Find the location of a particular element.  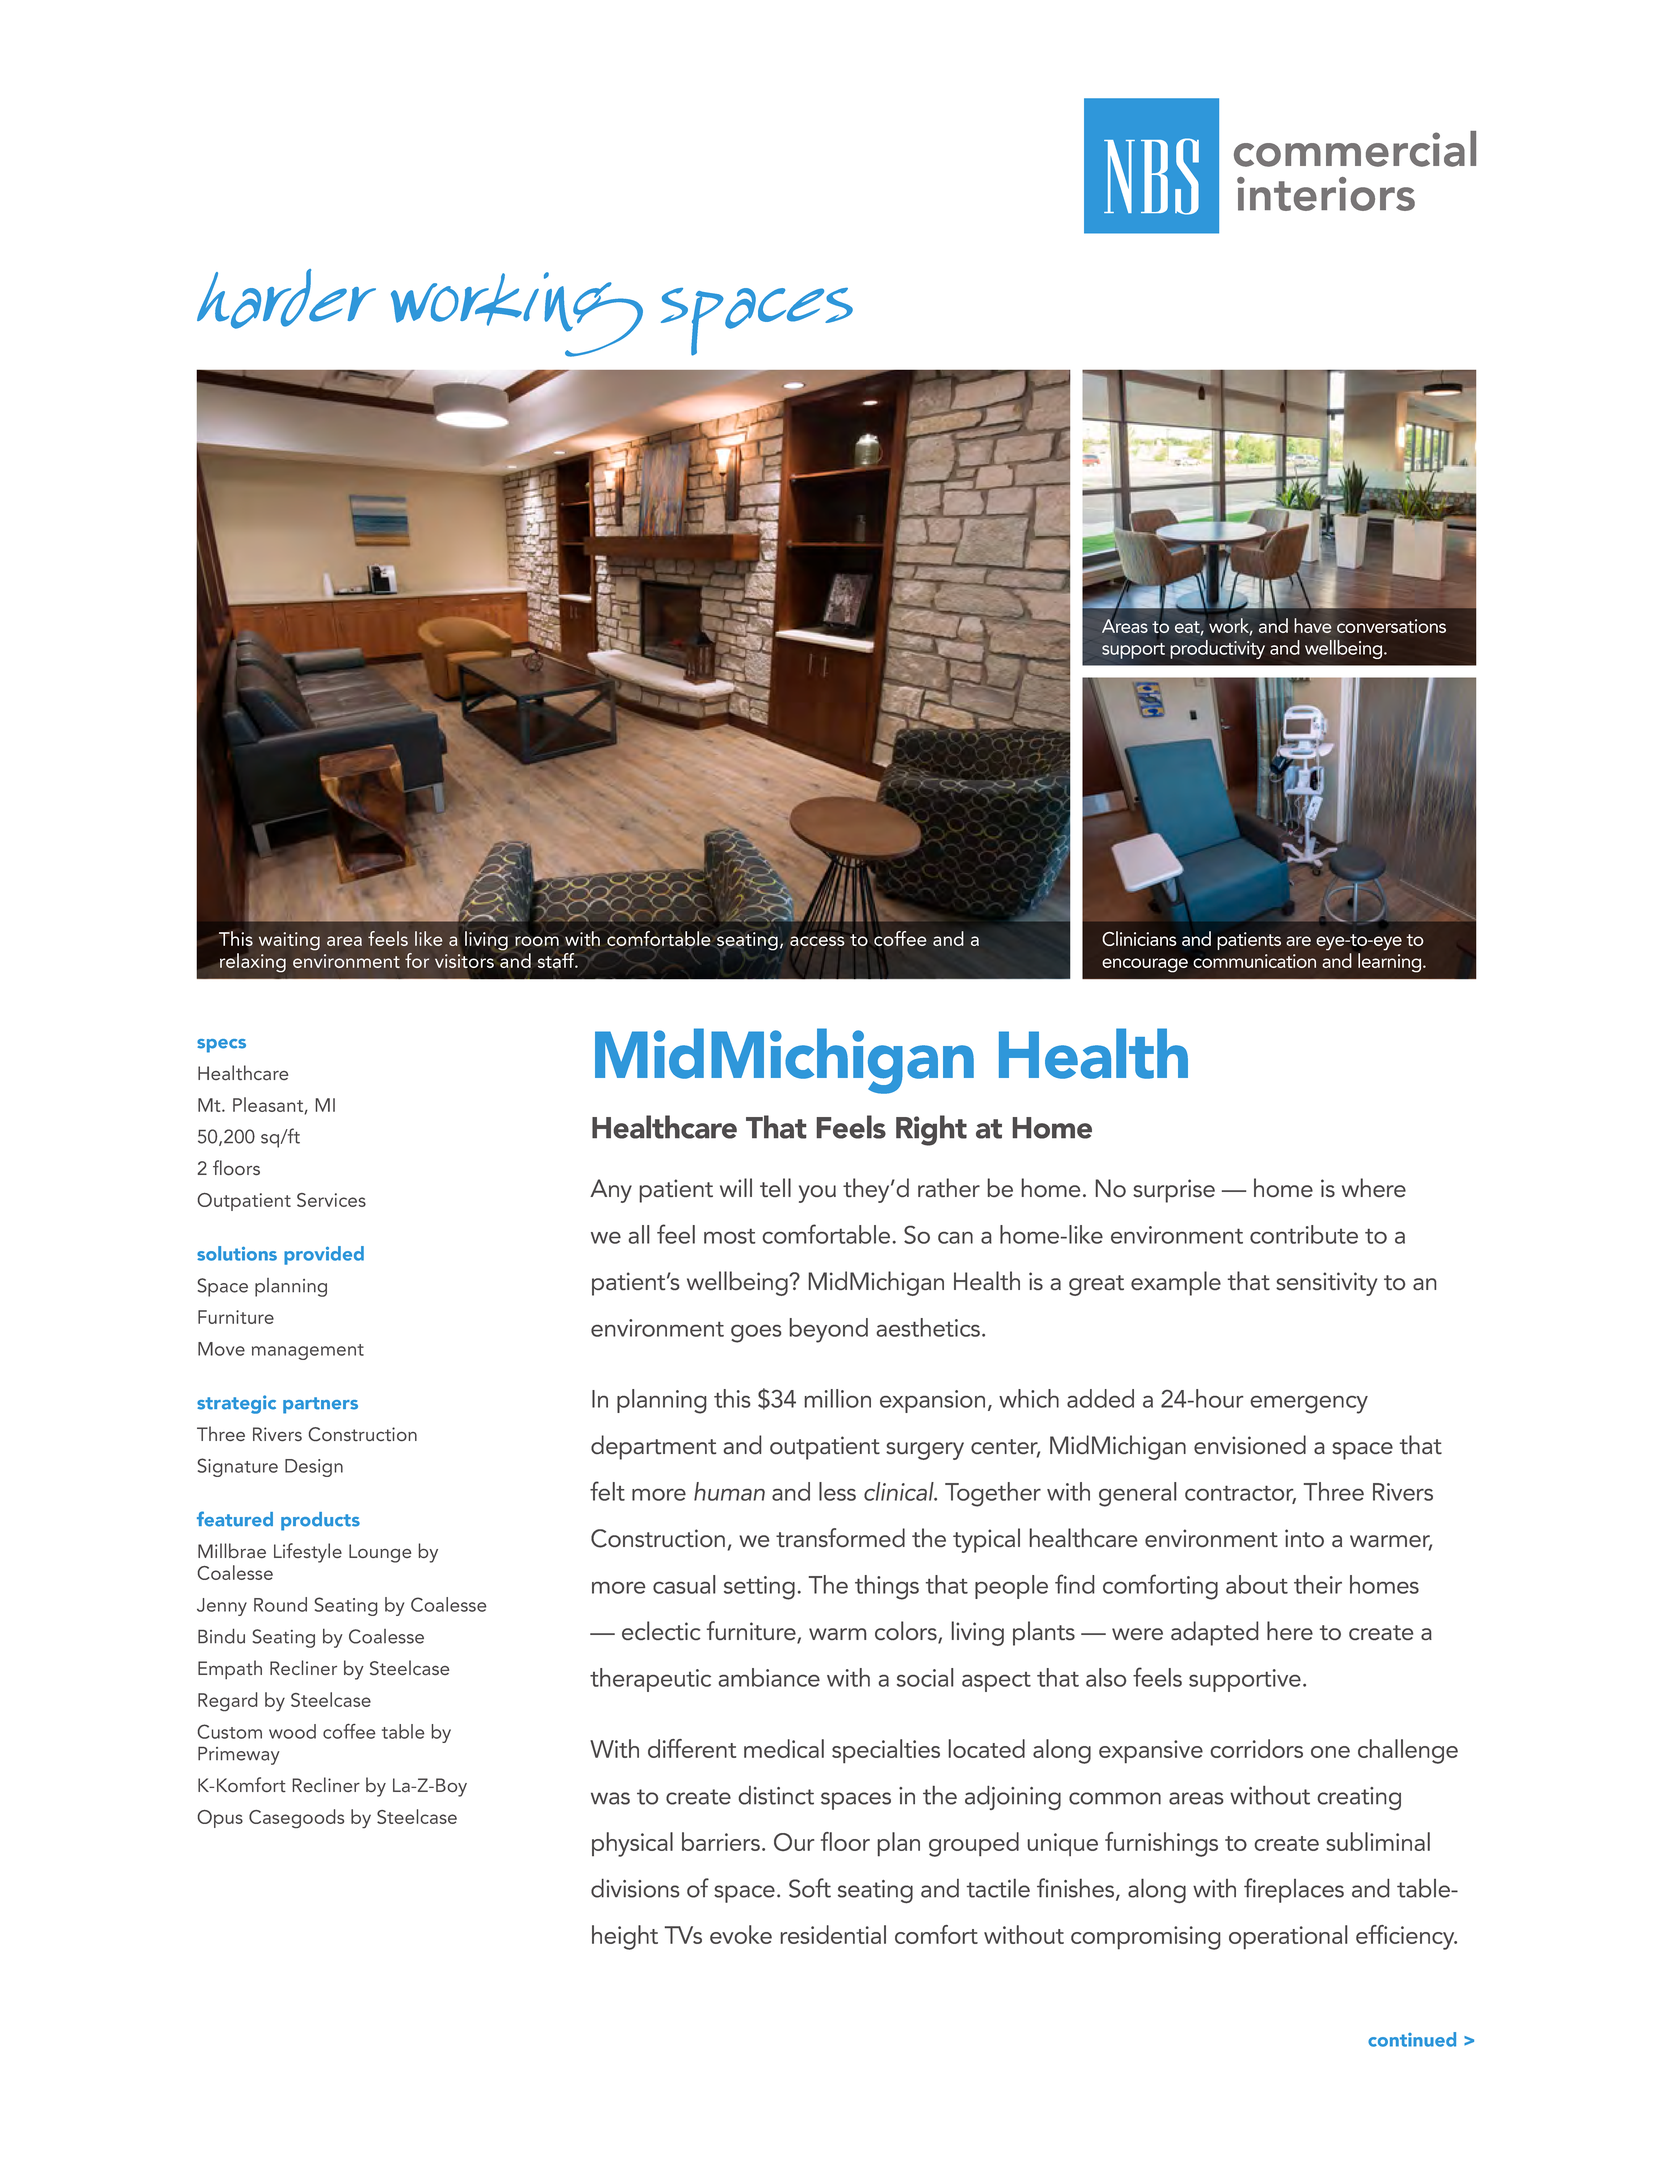

million is located at coordinates (838, 1398).
